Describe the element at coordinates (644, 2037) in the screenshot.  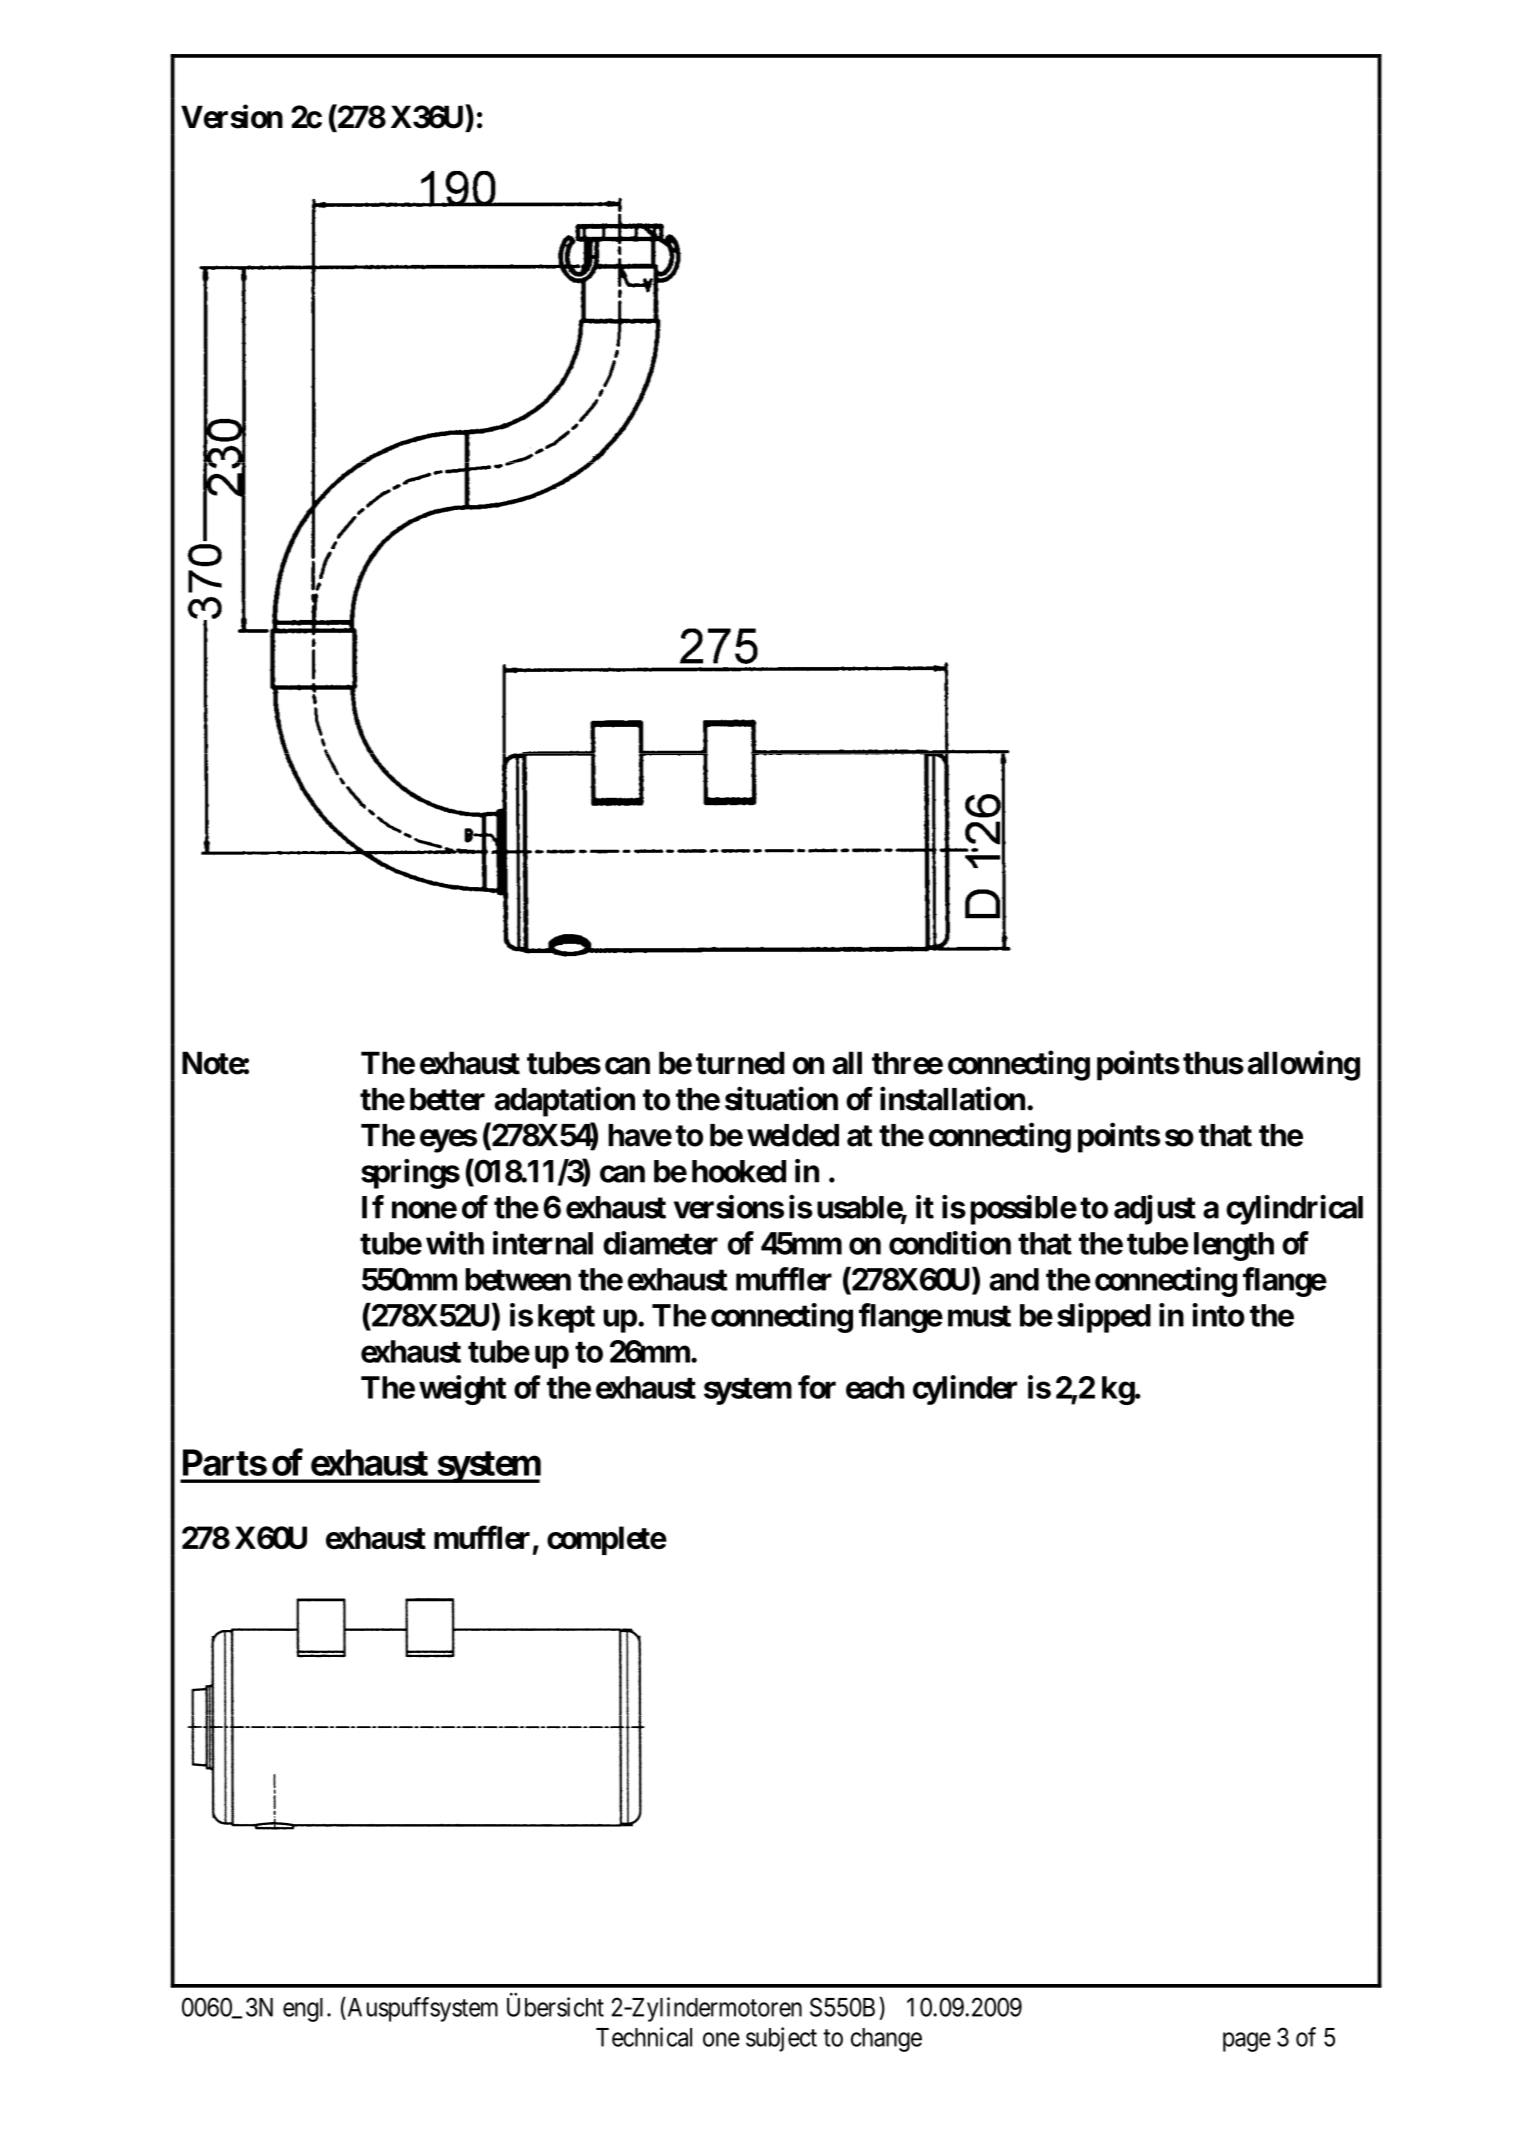
I see `Technical` at that location.
